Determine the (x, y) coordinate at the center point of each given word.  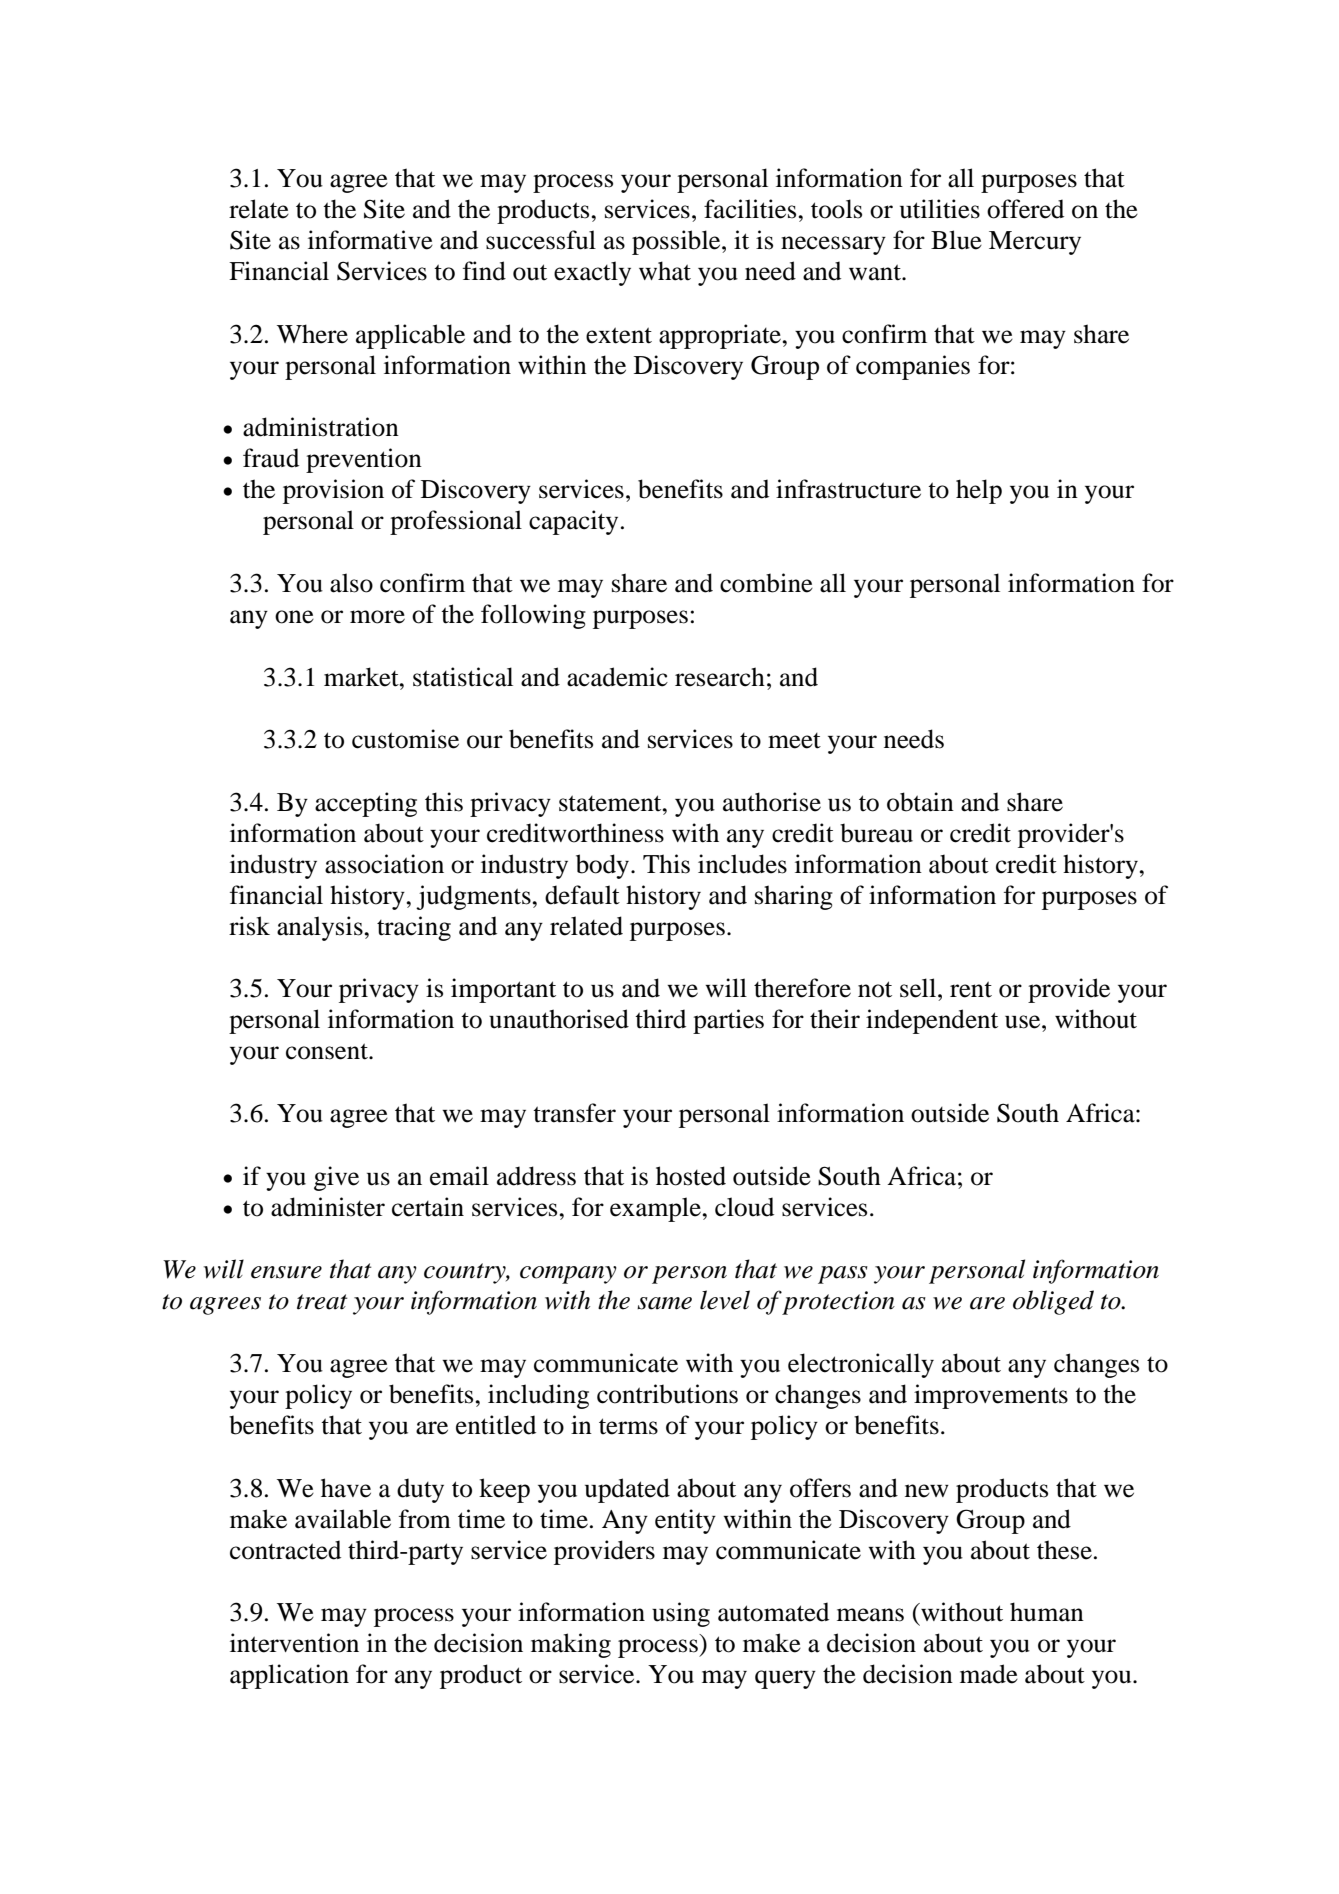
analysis (321, 928)
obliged (1053, 1302)
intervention (294, 1643)
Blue (956, 240)
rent (971, 989)
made (989, 1674)
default (582, 895)
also (351, 583)
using (681, 1614)
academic (617, 677)
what (665, 271)
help (979, 491)
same (664, 1303)
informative (370, 240)
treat (322, 1302)
